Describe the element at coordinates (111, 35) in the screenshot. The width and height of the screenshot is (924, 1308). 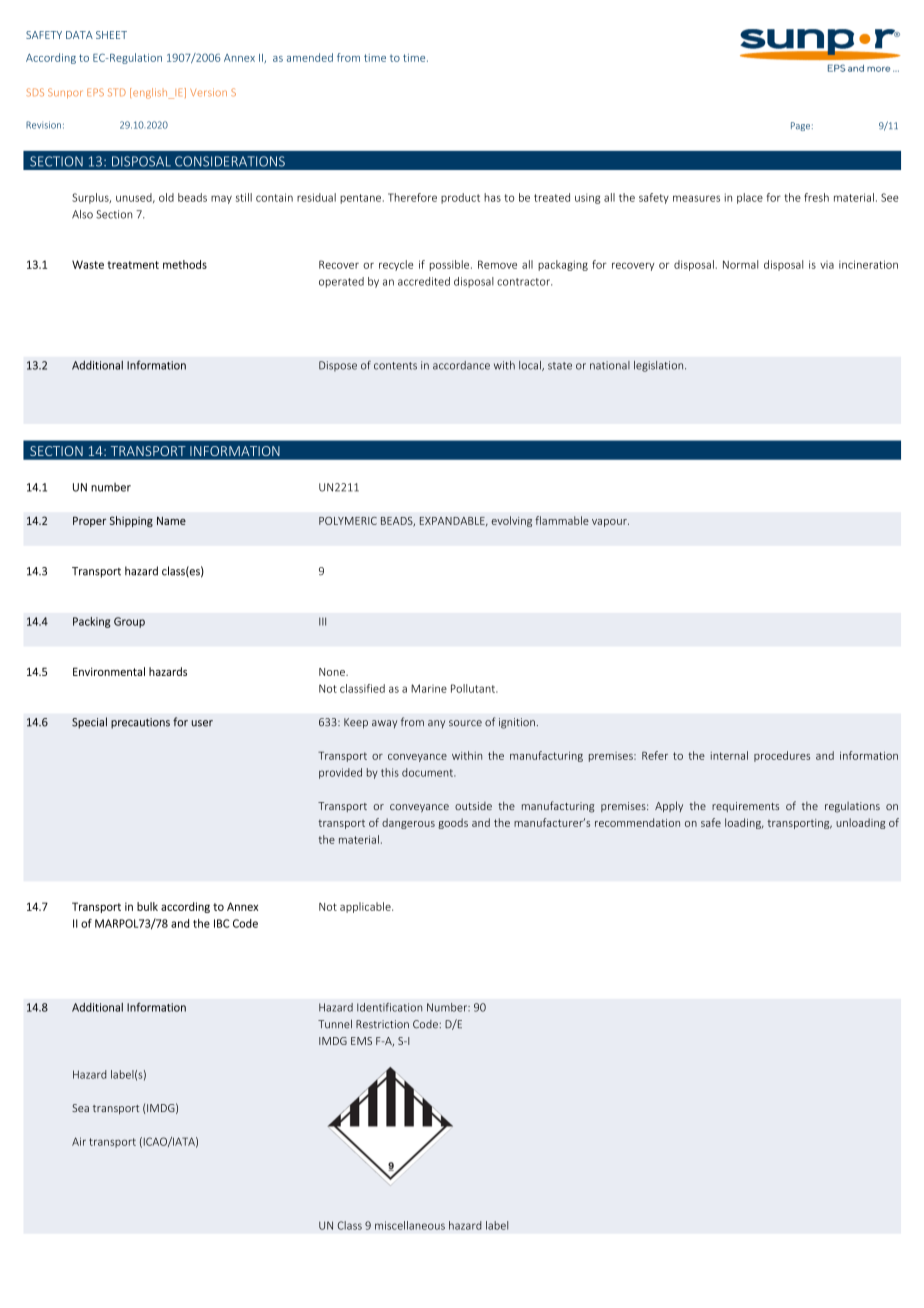
I see `SHEET` at that location.
